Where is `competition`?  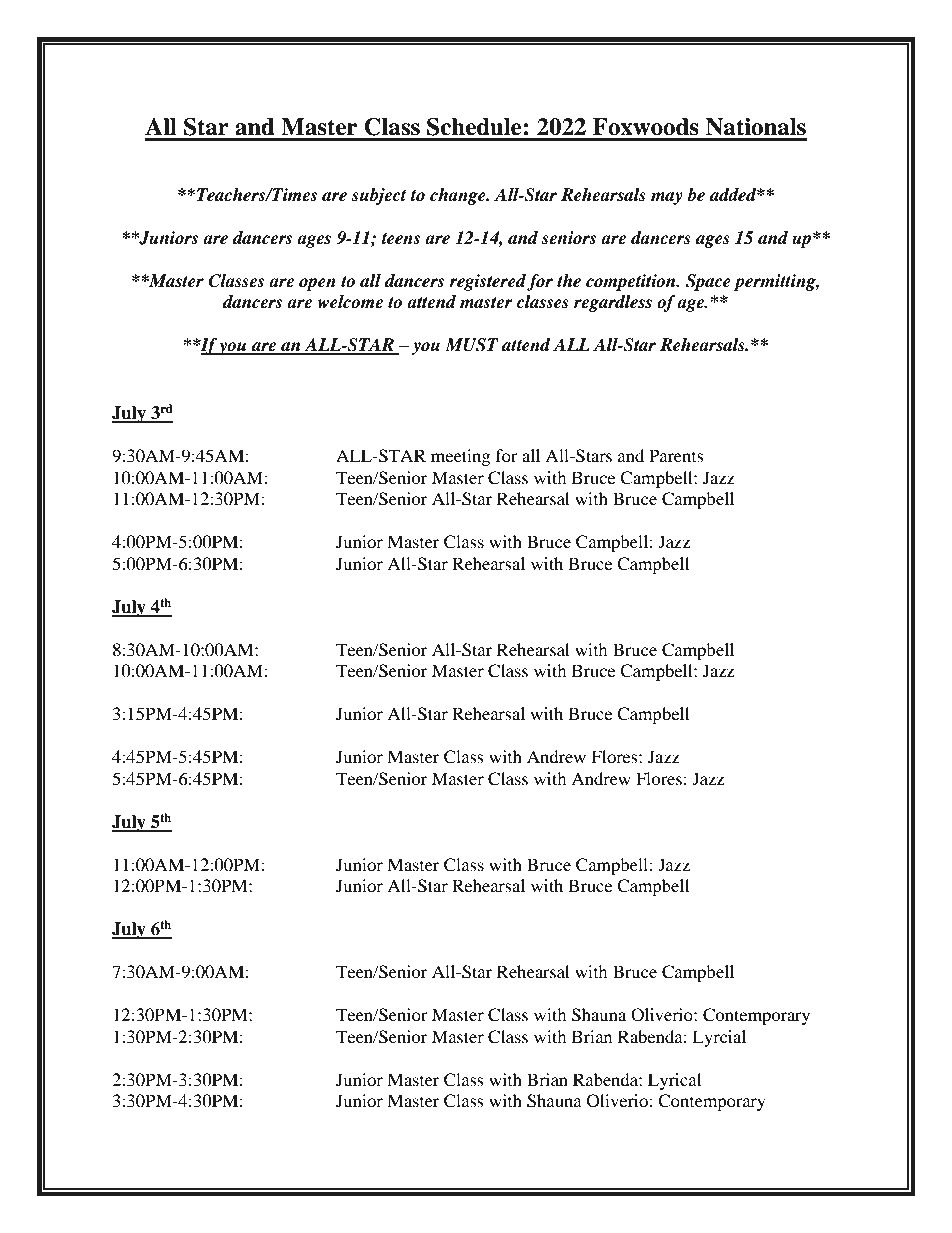
competition is located at coordinates (632, 282).
